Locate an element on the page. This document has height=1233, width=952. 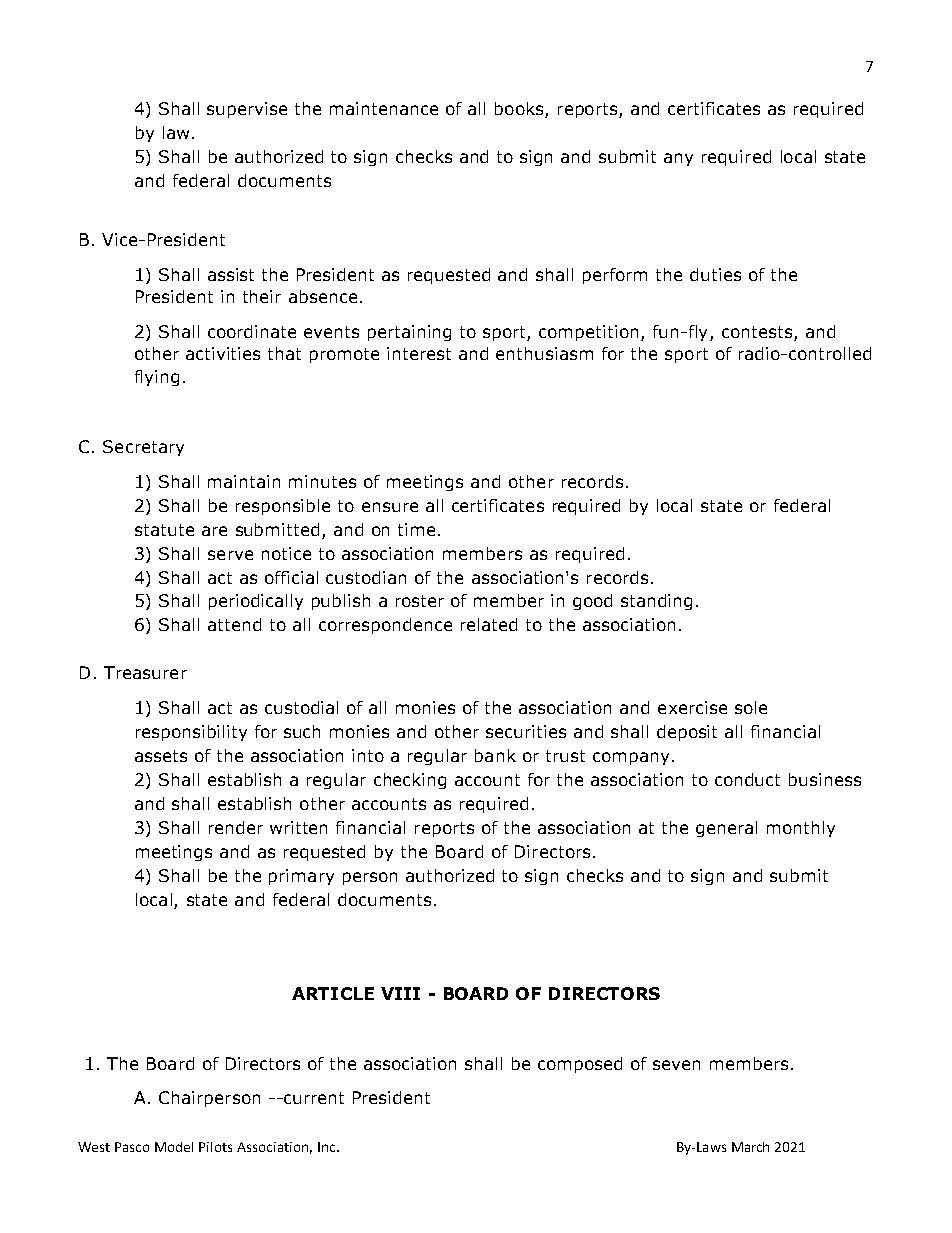
contests is located at coordinates (757, 332).
